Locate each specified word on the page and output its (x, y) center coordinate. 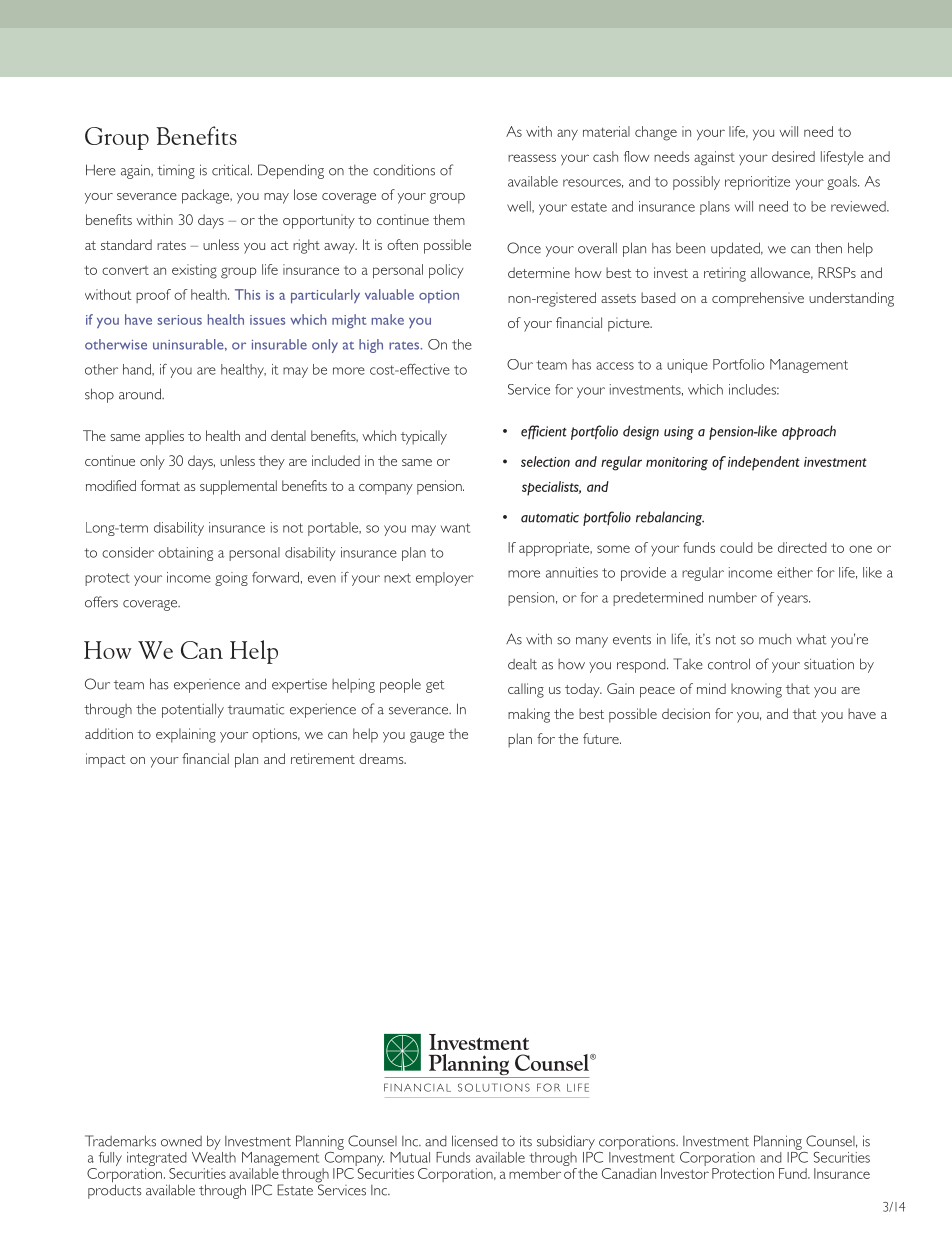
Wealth (214, 1156)
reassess (532, 158)
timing (176, 172)
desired (793, 156)
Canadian (629, 1173)
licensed (475, 1141)
